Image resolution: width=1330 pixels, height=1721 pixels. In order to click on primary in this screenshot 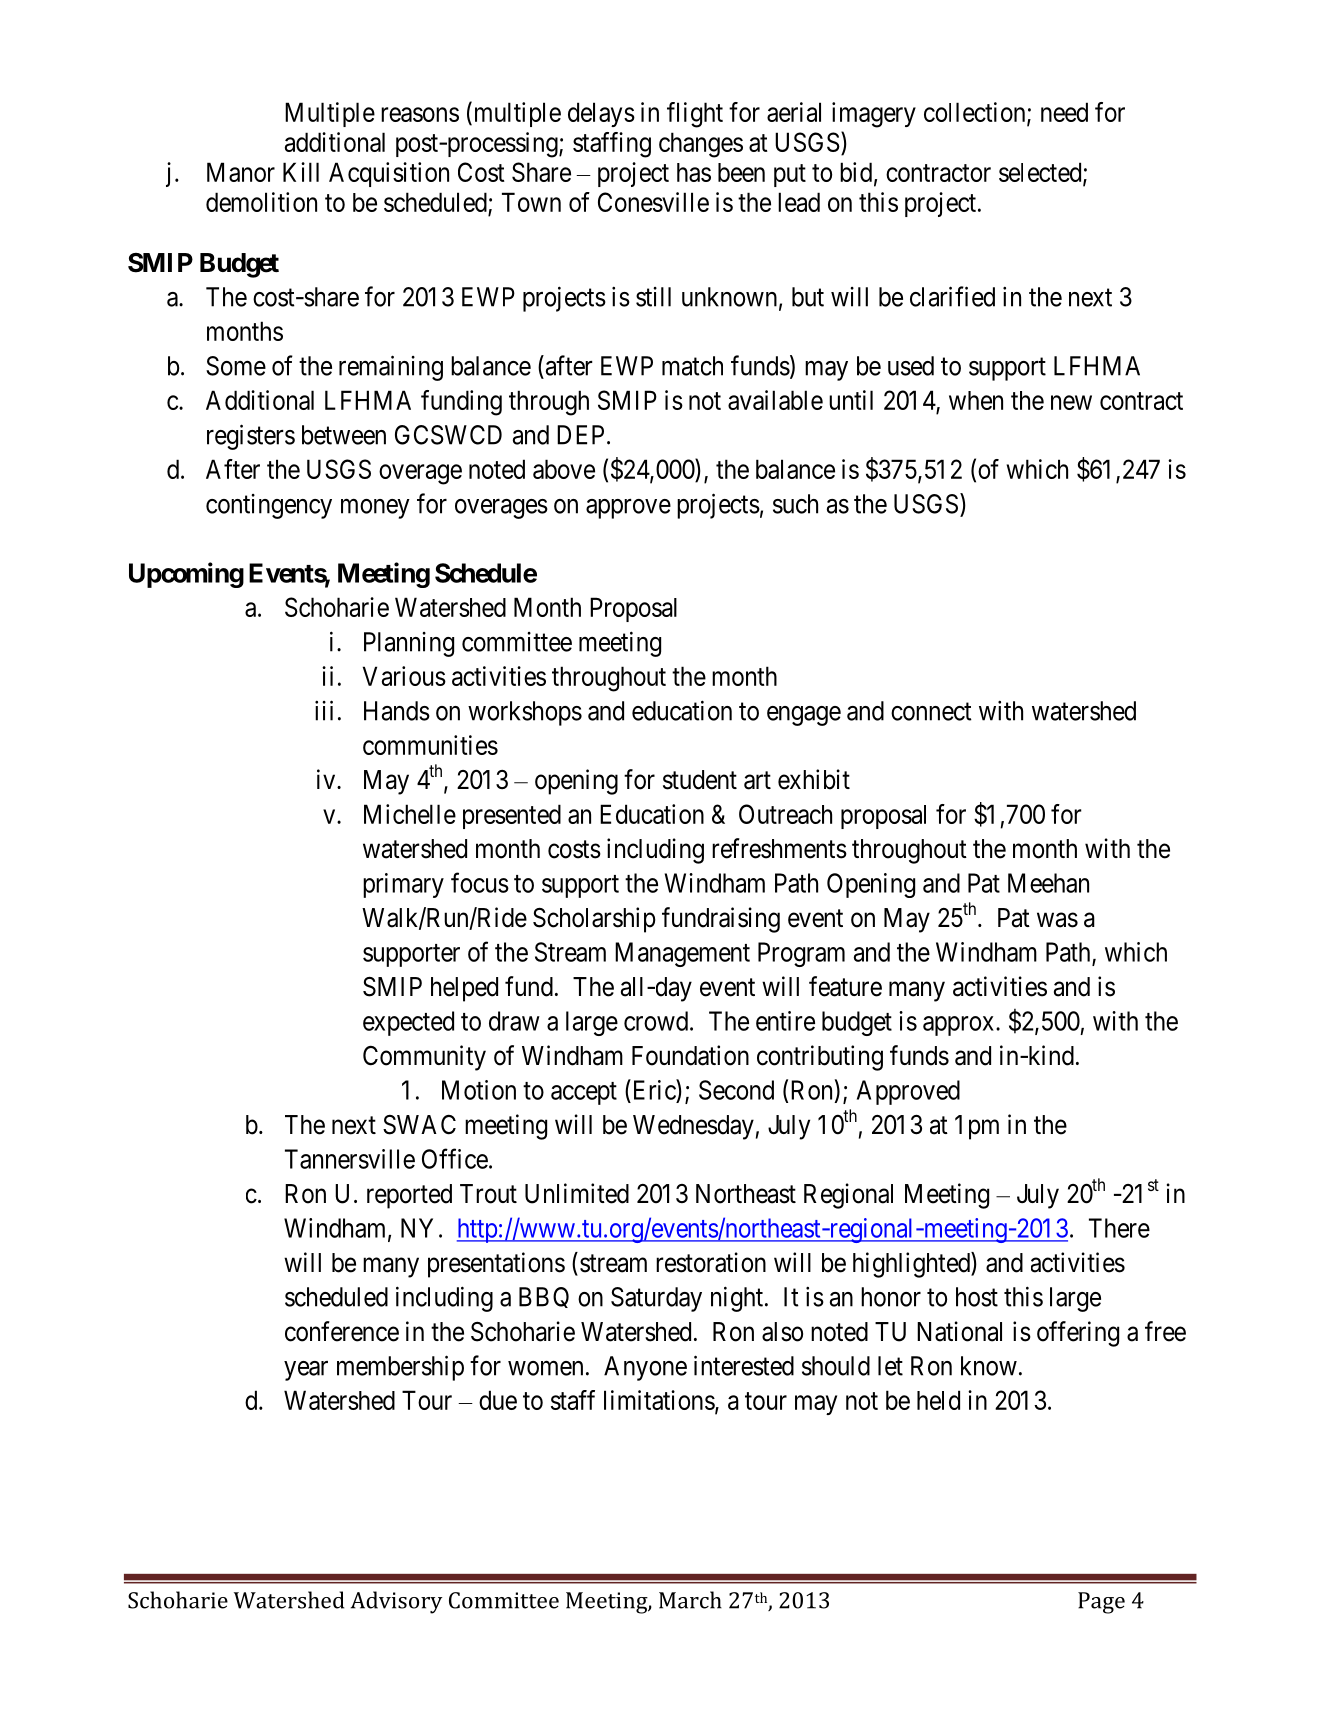, I will do `click(403, 885)`.
